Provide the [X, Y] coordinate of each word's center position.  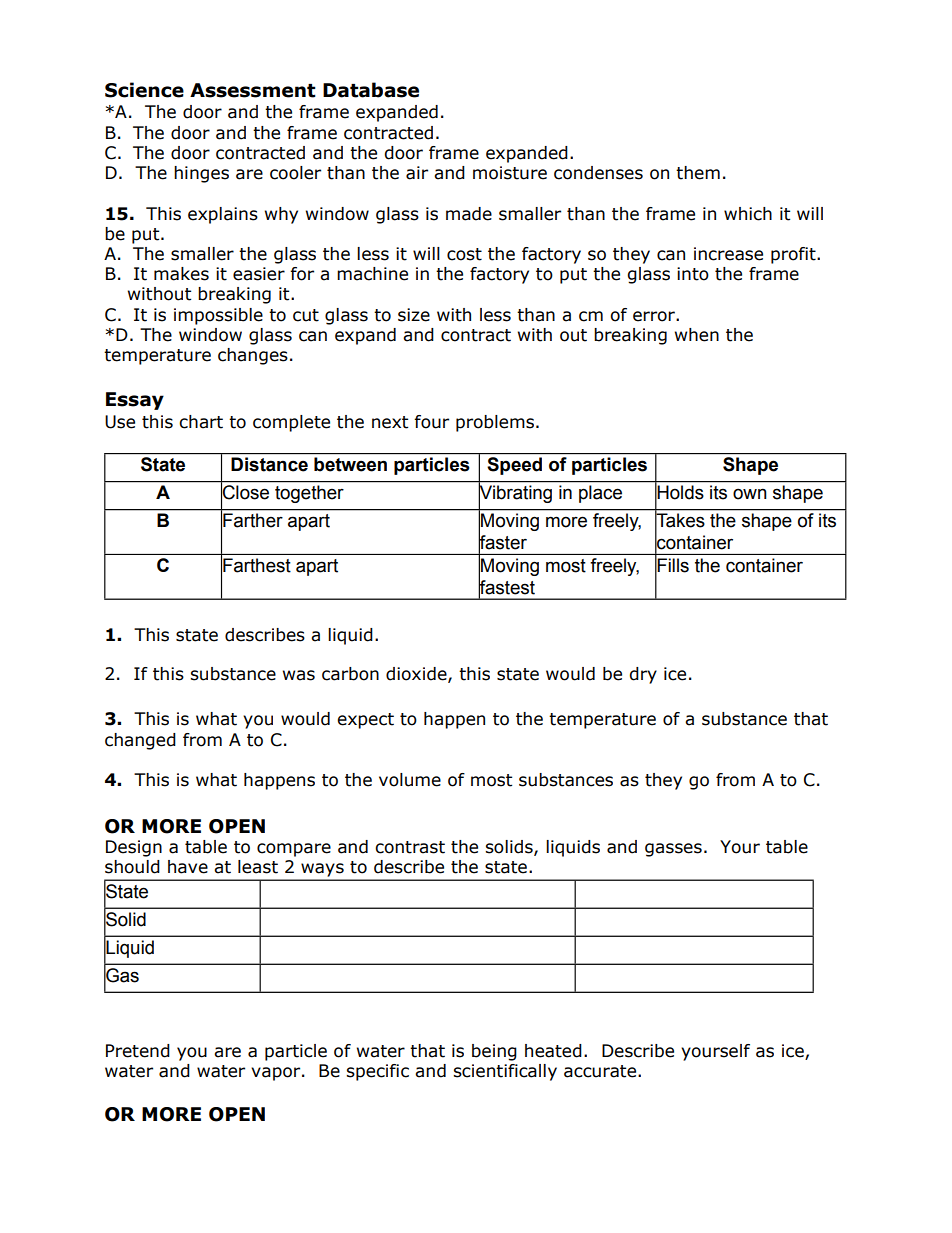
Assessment [253, 90]
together [309, 494]
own [750, 494]
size [414, 315]
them [698, 173]
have [188, 867]
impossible [218, 316]
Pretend [138, 1051]
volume [410, 780]
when [697, 335]
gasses [673, 850]
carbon [350, 674]
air [417, 173]
